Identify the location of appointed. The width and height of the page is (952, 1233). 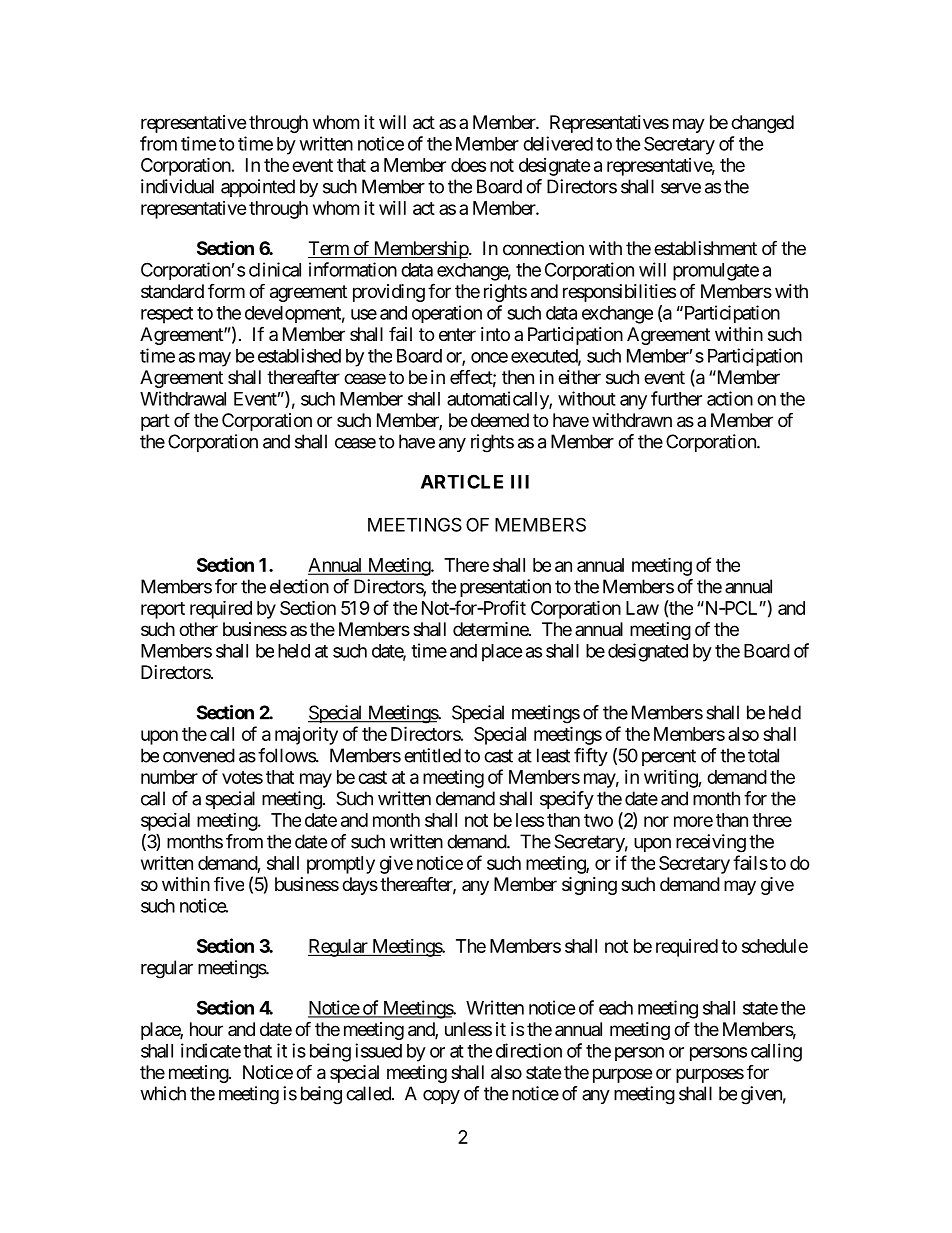
(258, 188).
